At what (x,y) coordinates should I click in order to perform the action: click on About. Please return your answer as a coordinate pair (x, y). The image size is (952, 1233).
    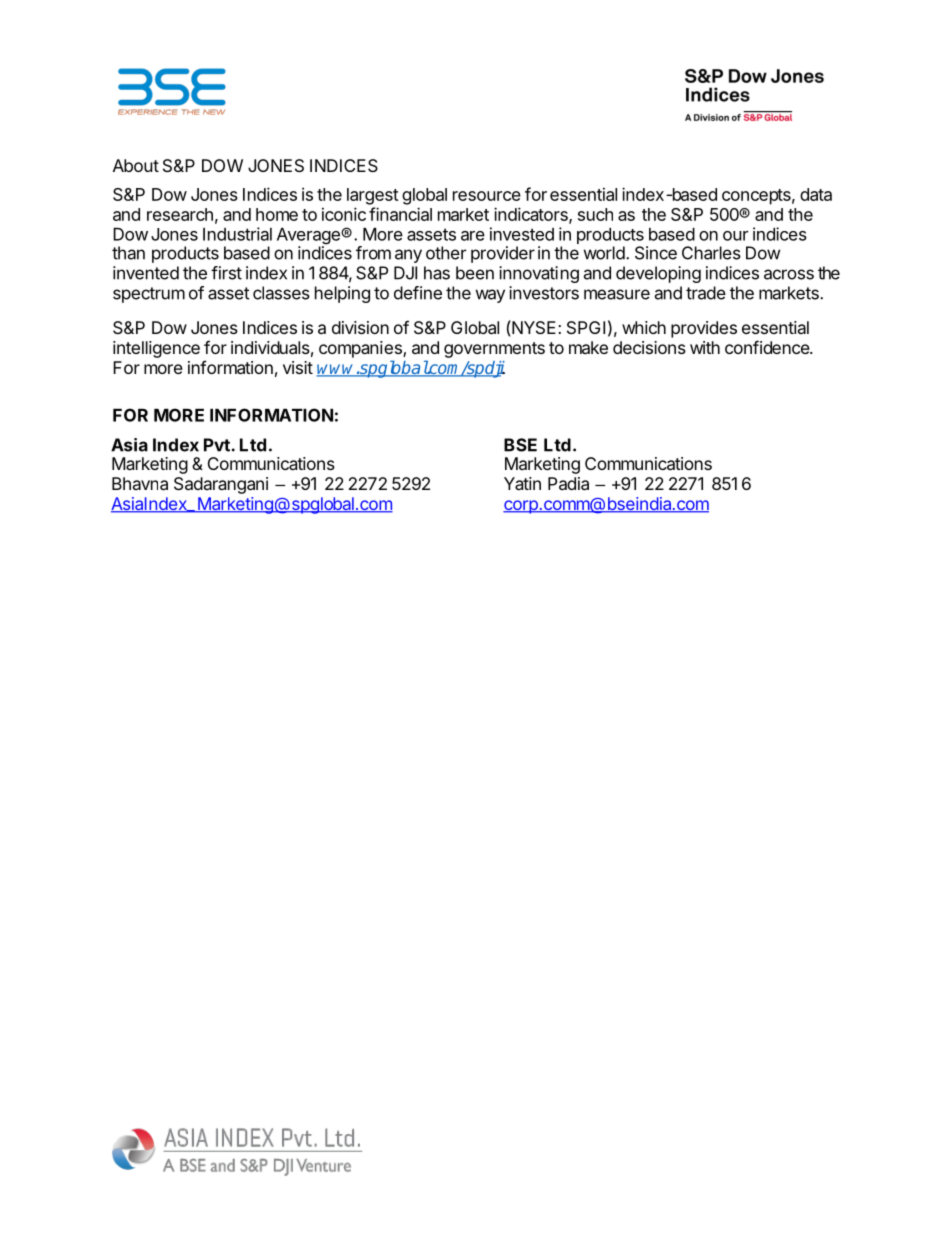
    Looking at the image, I should click on (136, 165).
